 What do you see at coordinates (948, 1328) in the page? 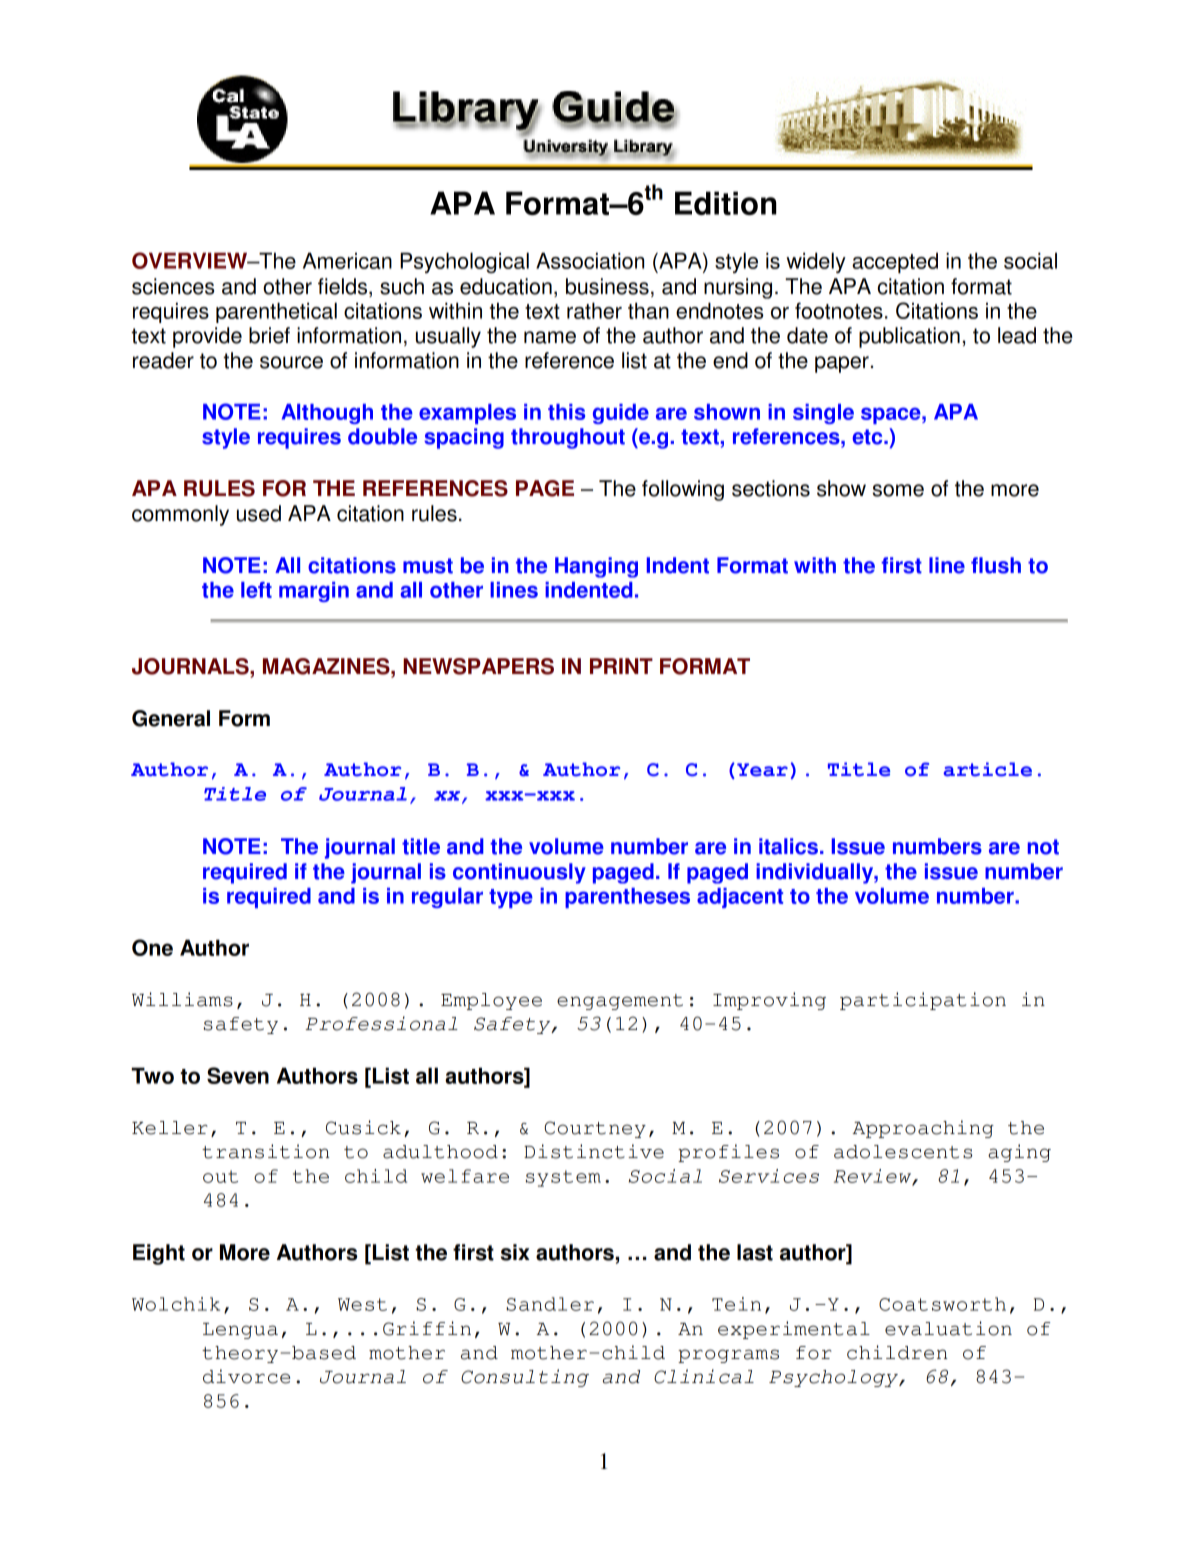
I see `evaluation` at bounding box center [948, 1328].
